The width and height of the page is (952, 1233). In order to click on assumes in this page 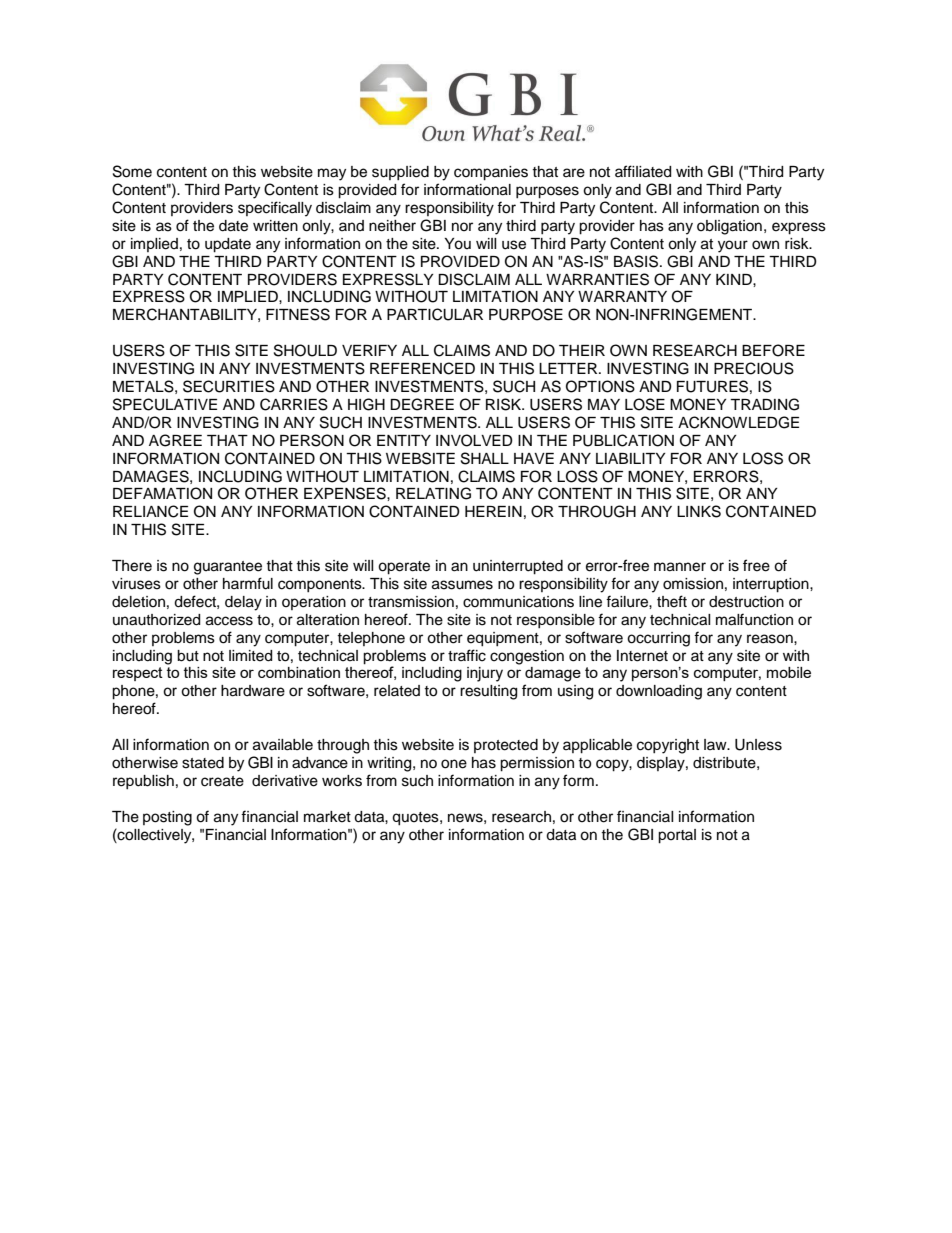, I will do `click(462, 585)`.
